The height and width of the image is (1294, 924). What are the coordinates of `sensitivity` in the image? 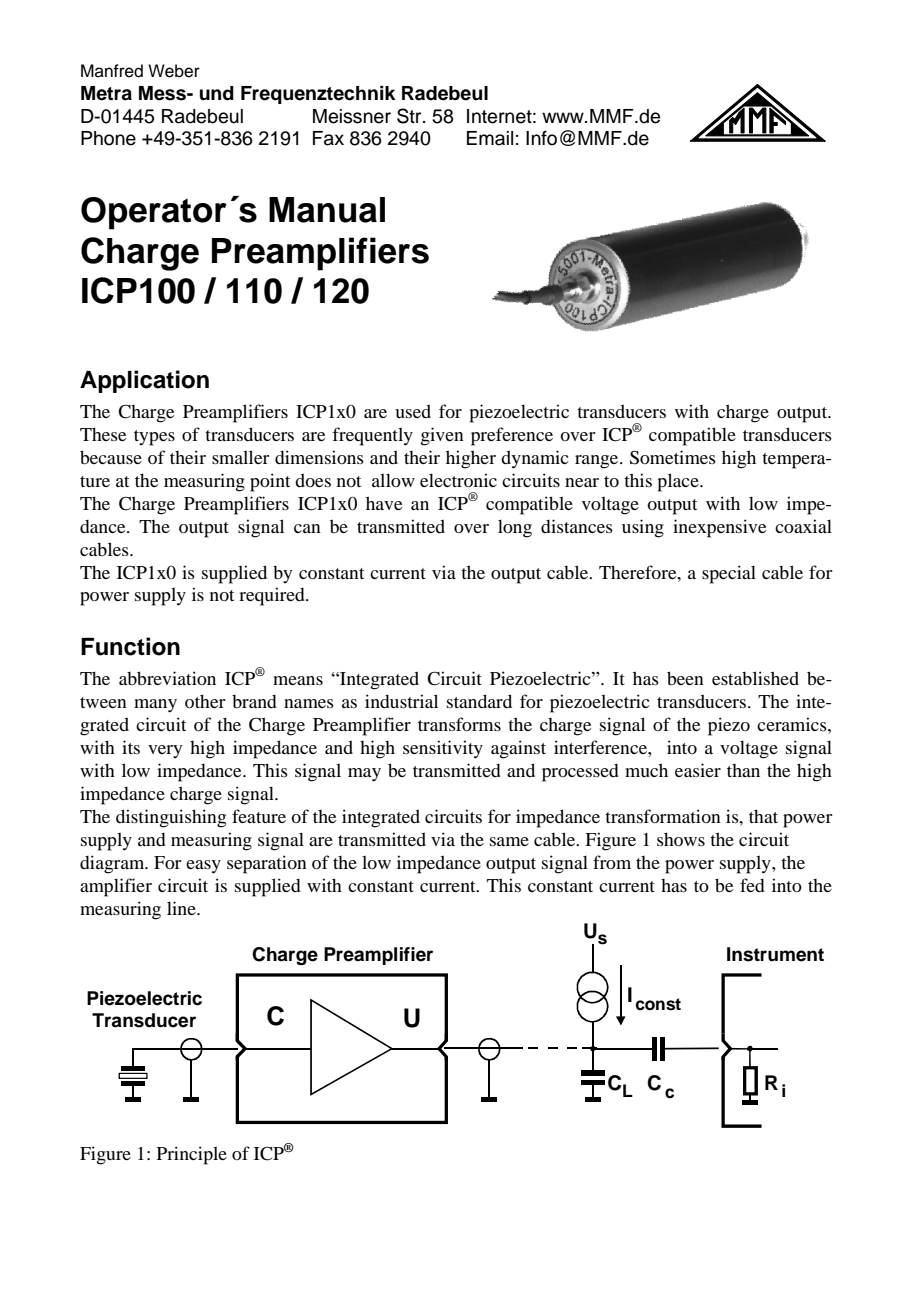 It's located at (443, 749).
